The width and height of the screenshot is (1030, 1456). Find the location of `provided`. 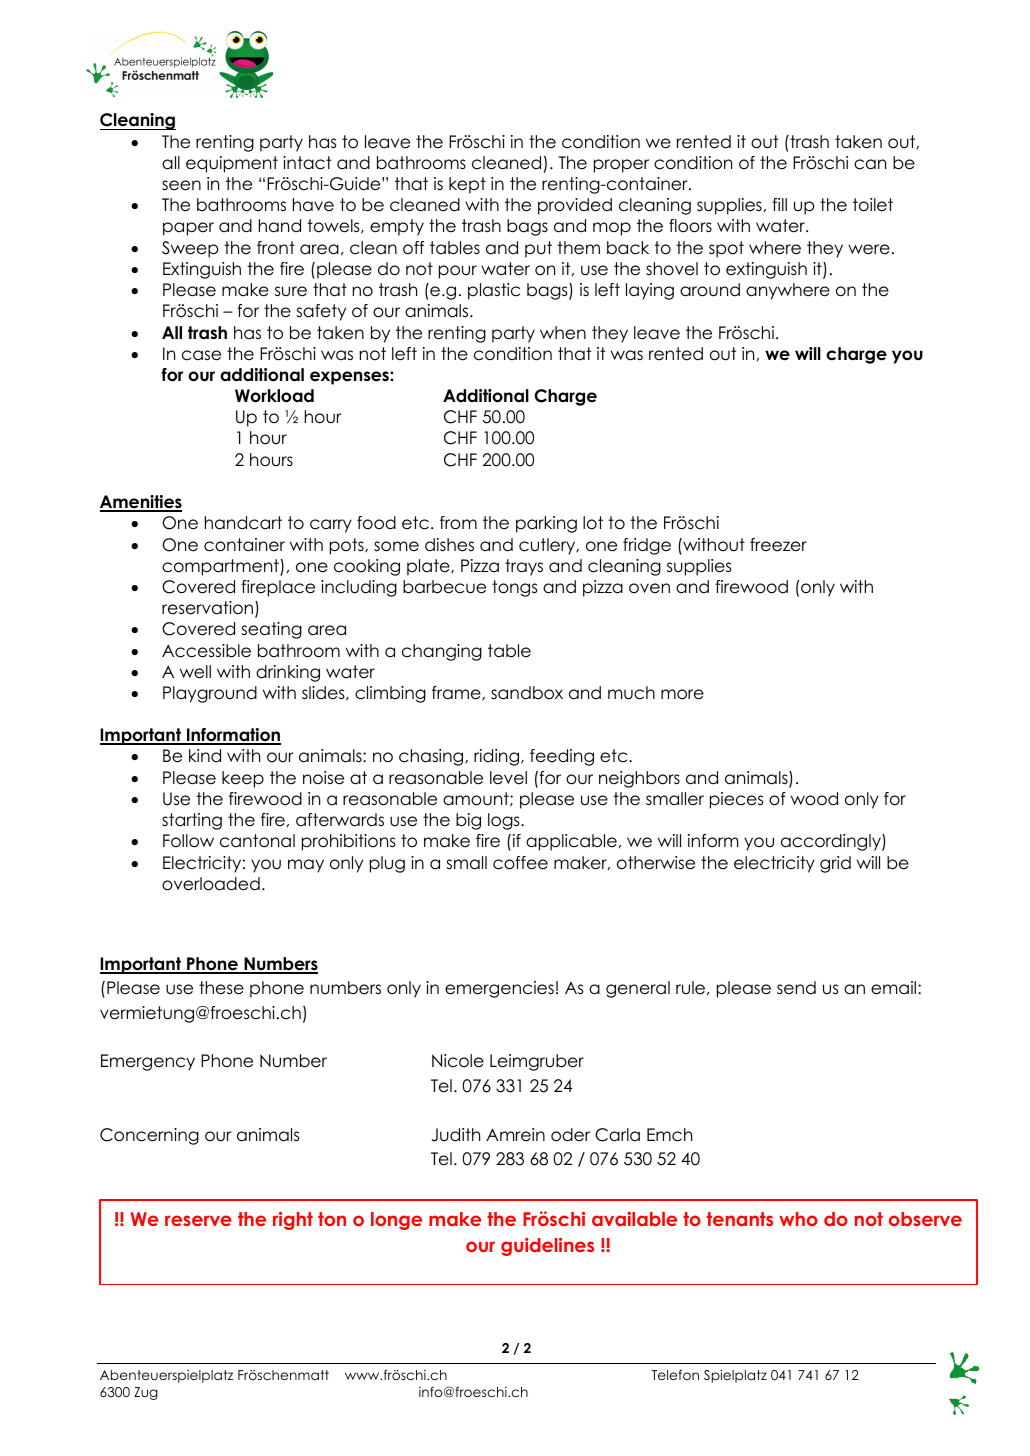

provided is located at coordinates (575, 206).
